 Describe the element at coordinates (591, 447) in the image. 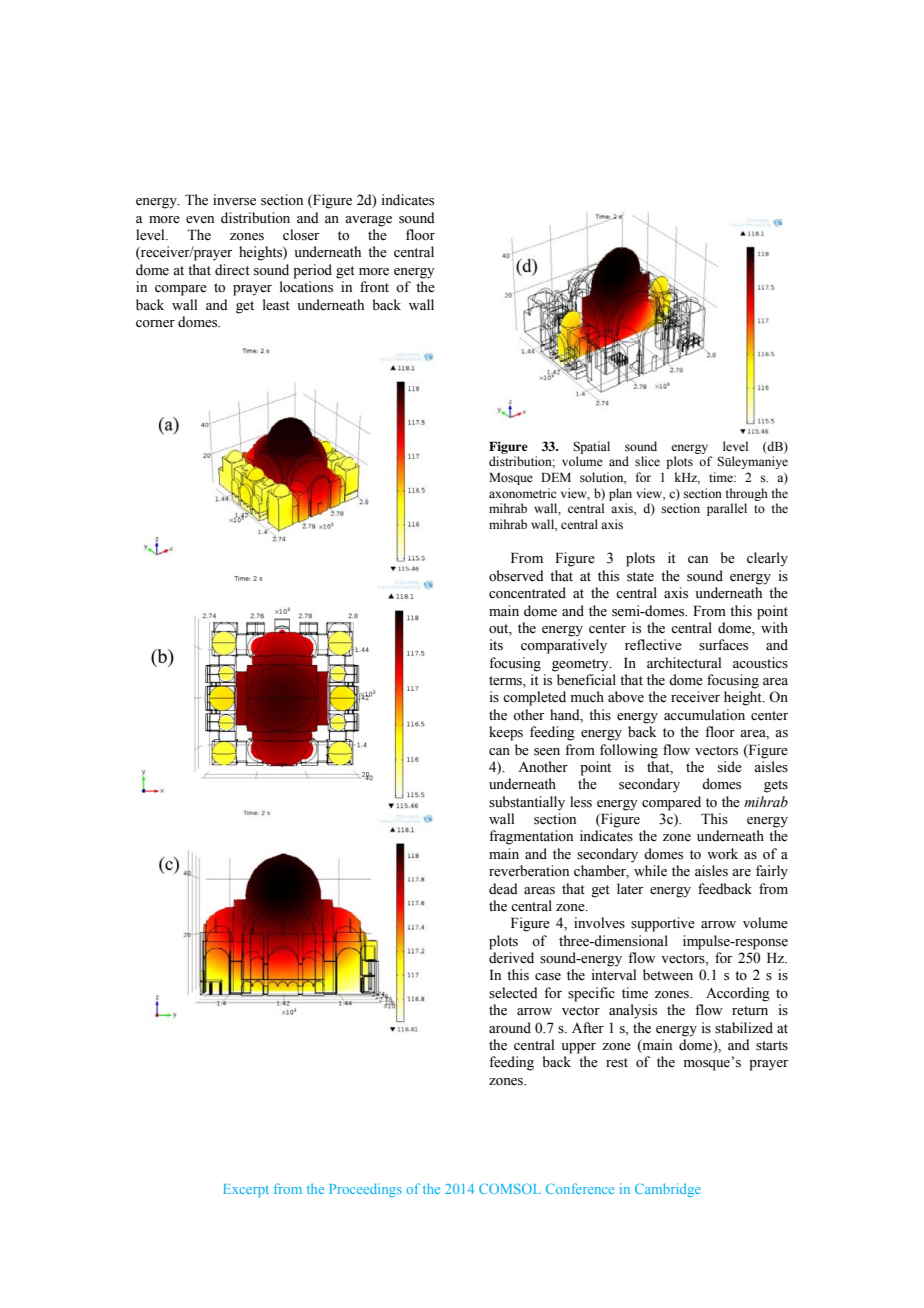

I see `Spatial` at that location.
